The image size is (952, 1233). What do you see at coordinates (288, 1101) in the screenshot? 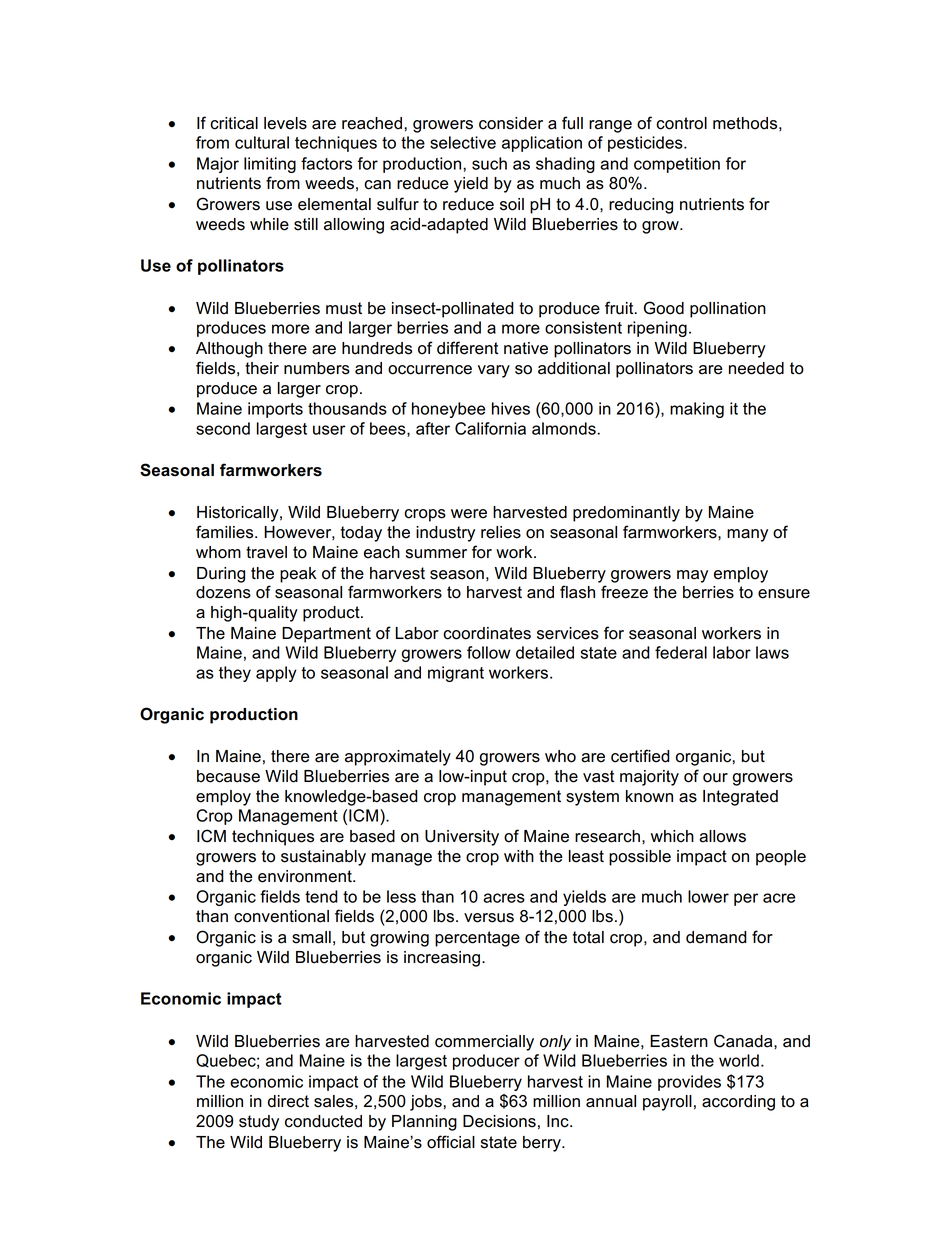
I see `direct` at bounding box center [288, 1101].
